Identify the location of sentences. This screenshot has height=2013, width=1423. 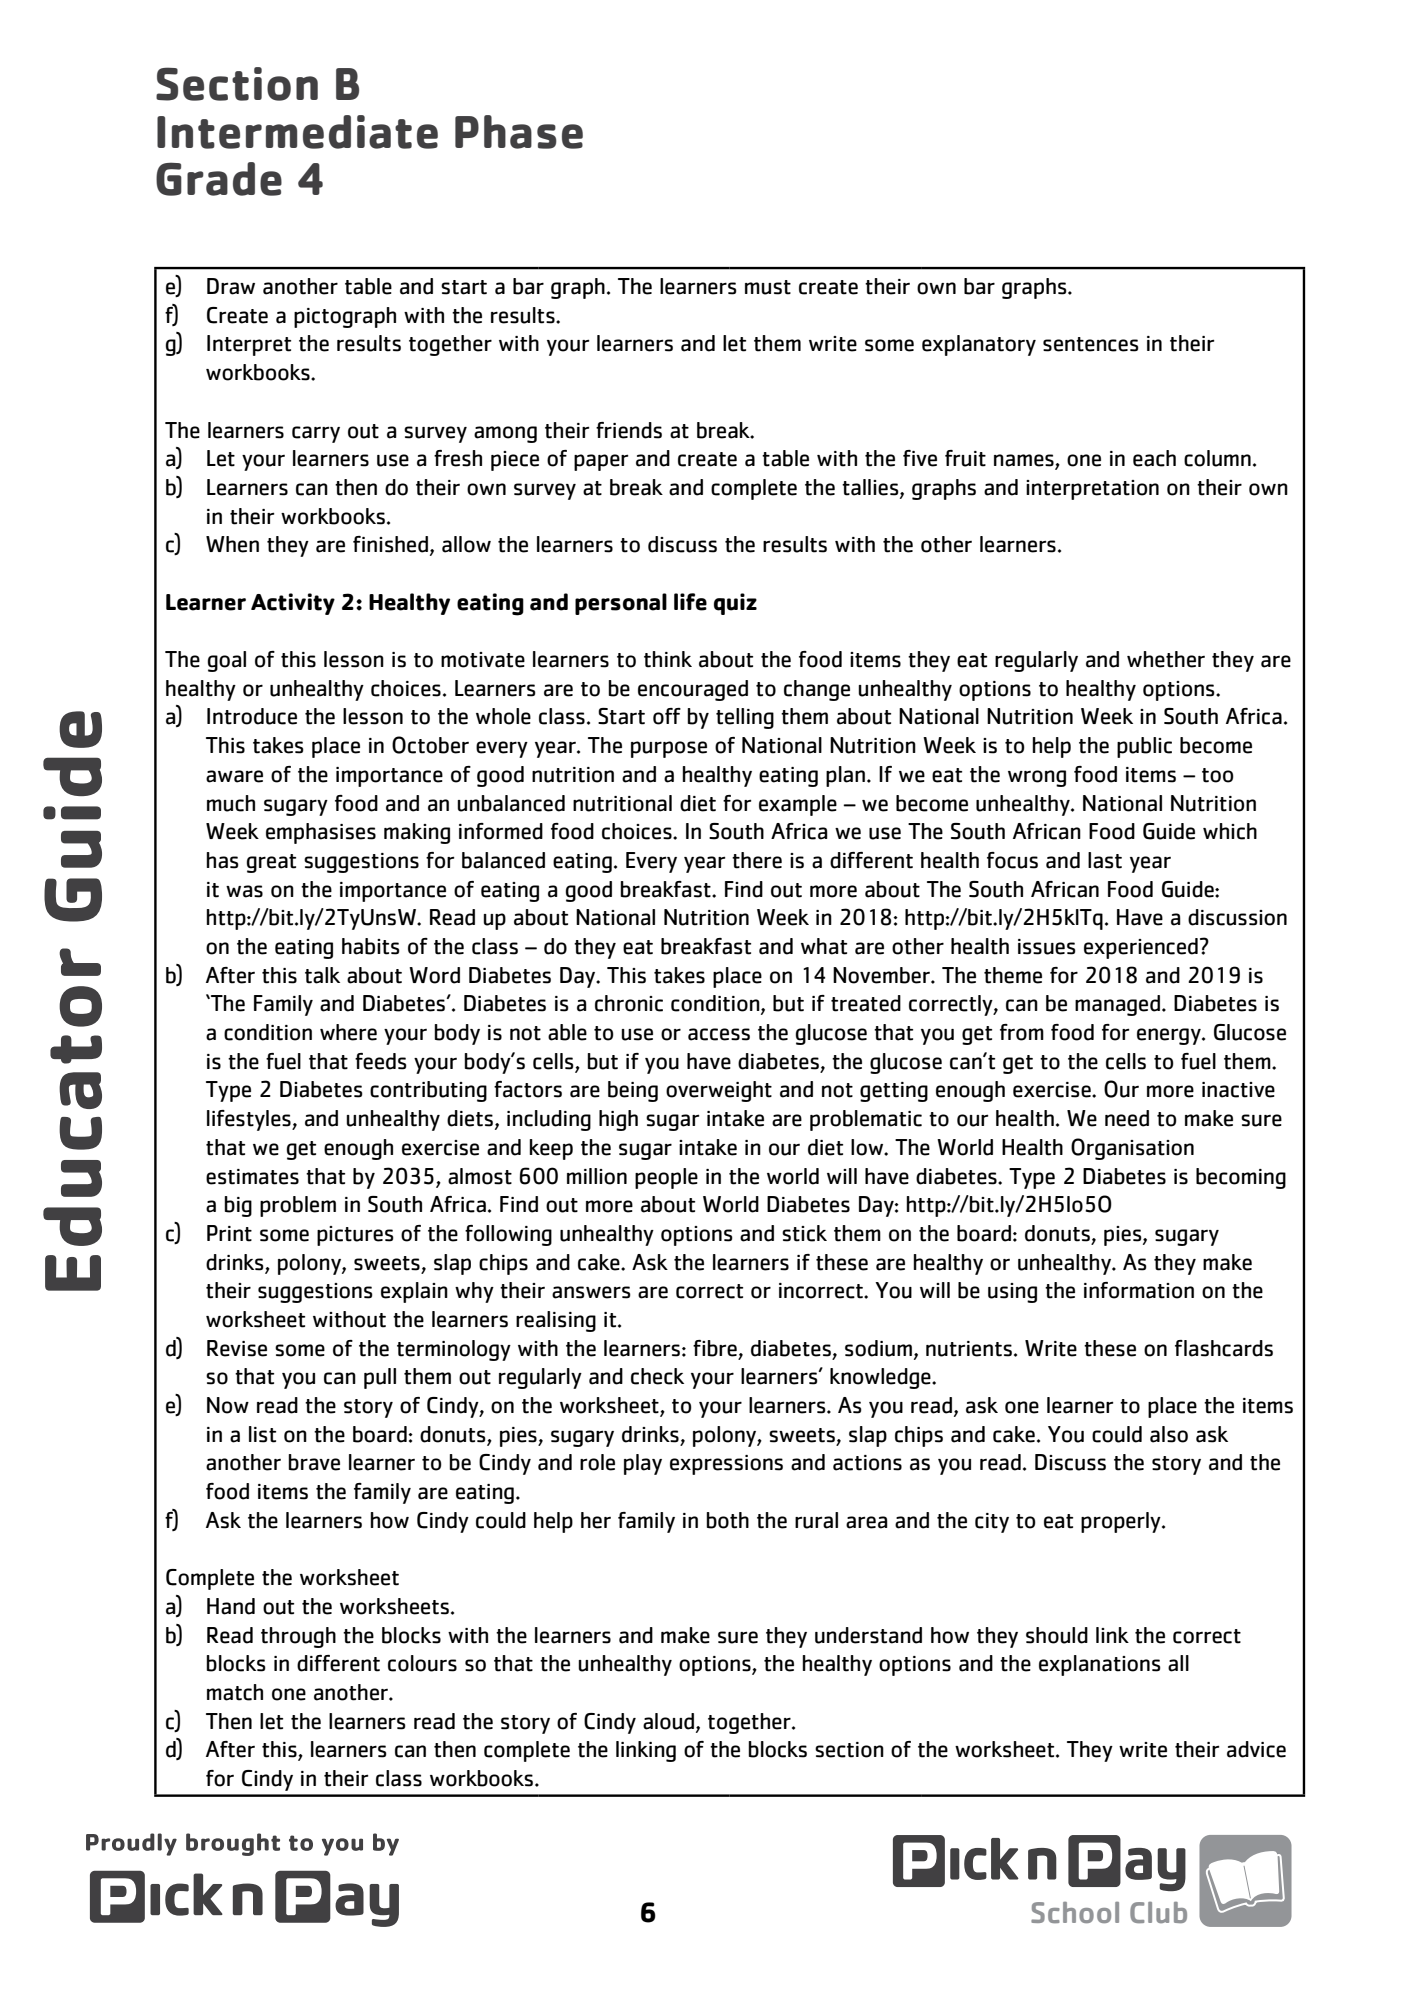
(1091, 344).
